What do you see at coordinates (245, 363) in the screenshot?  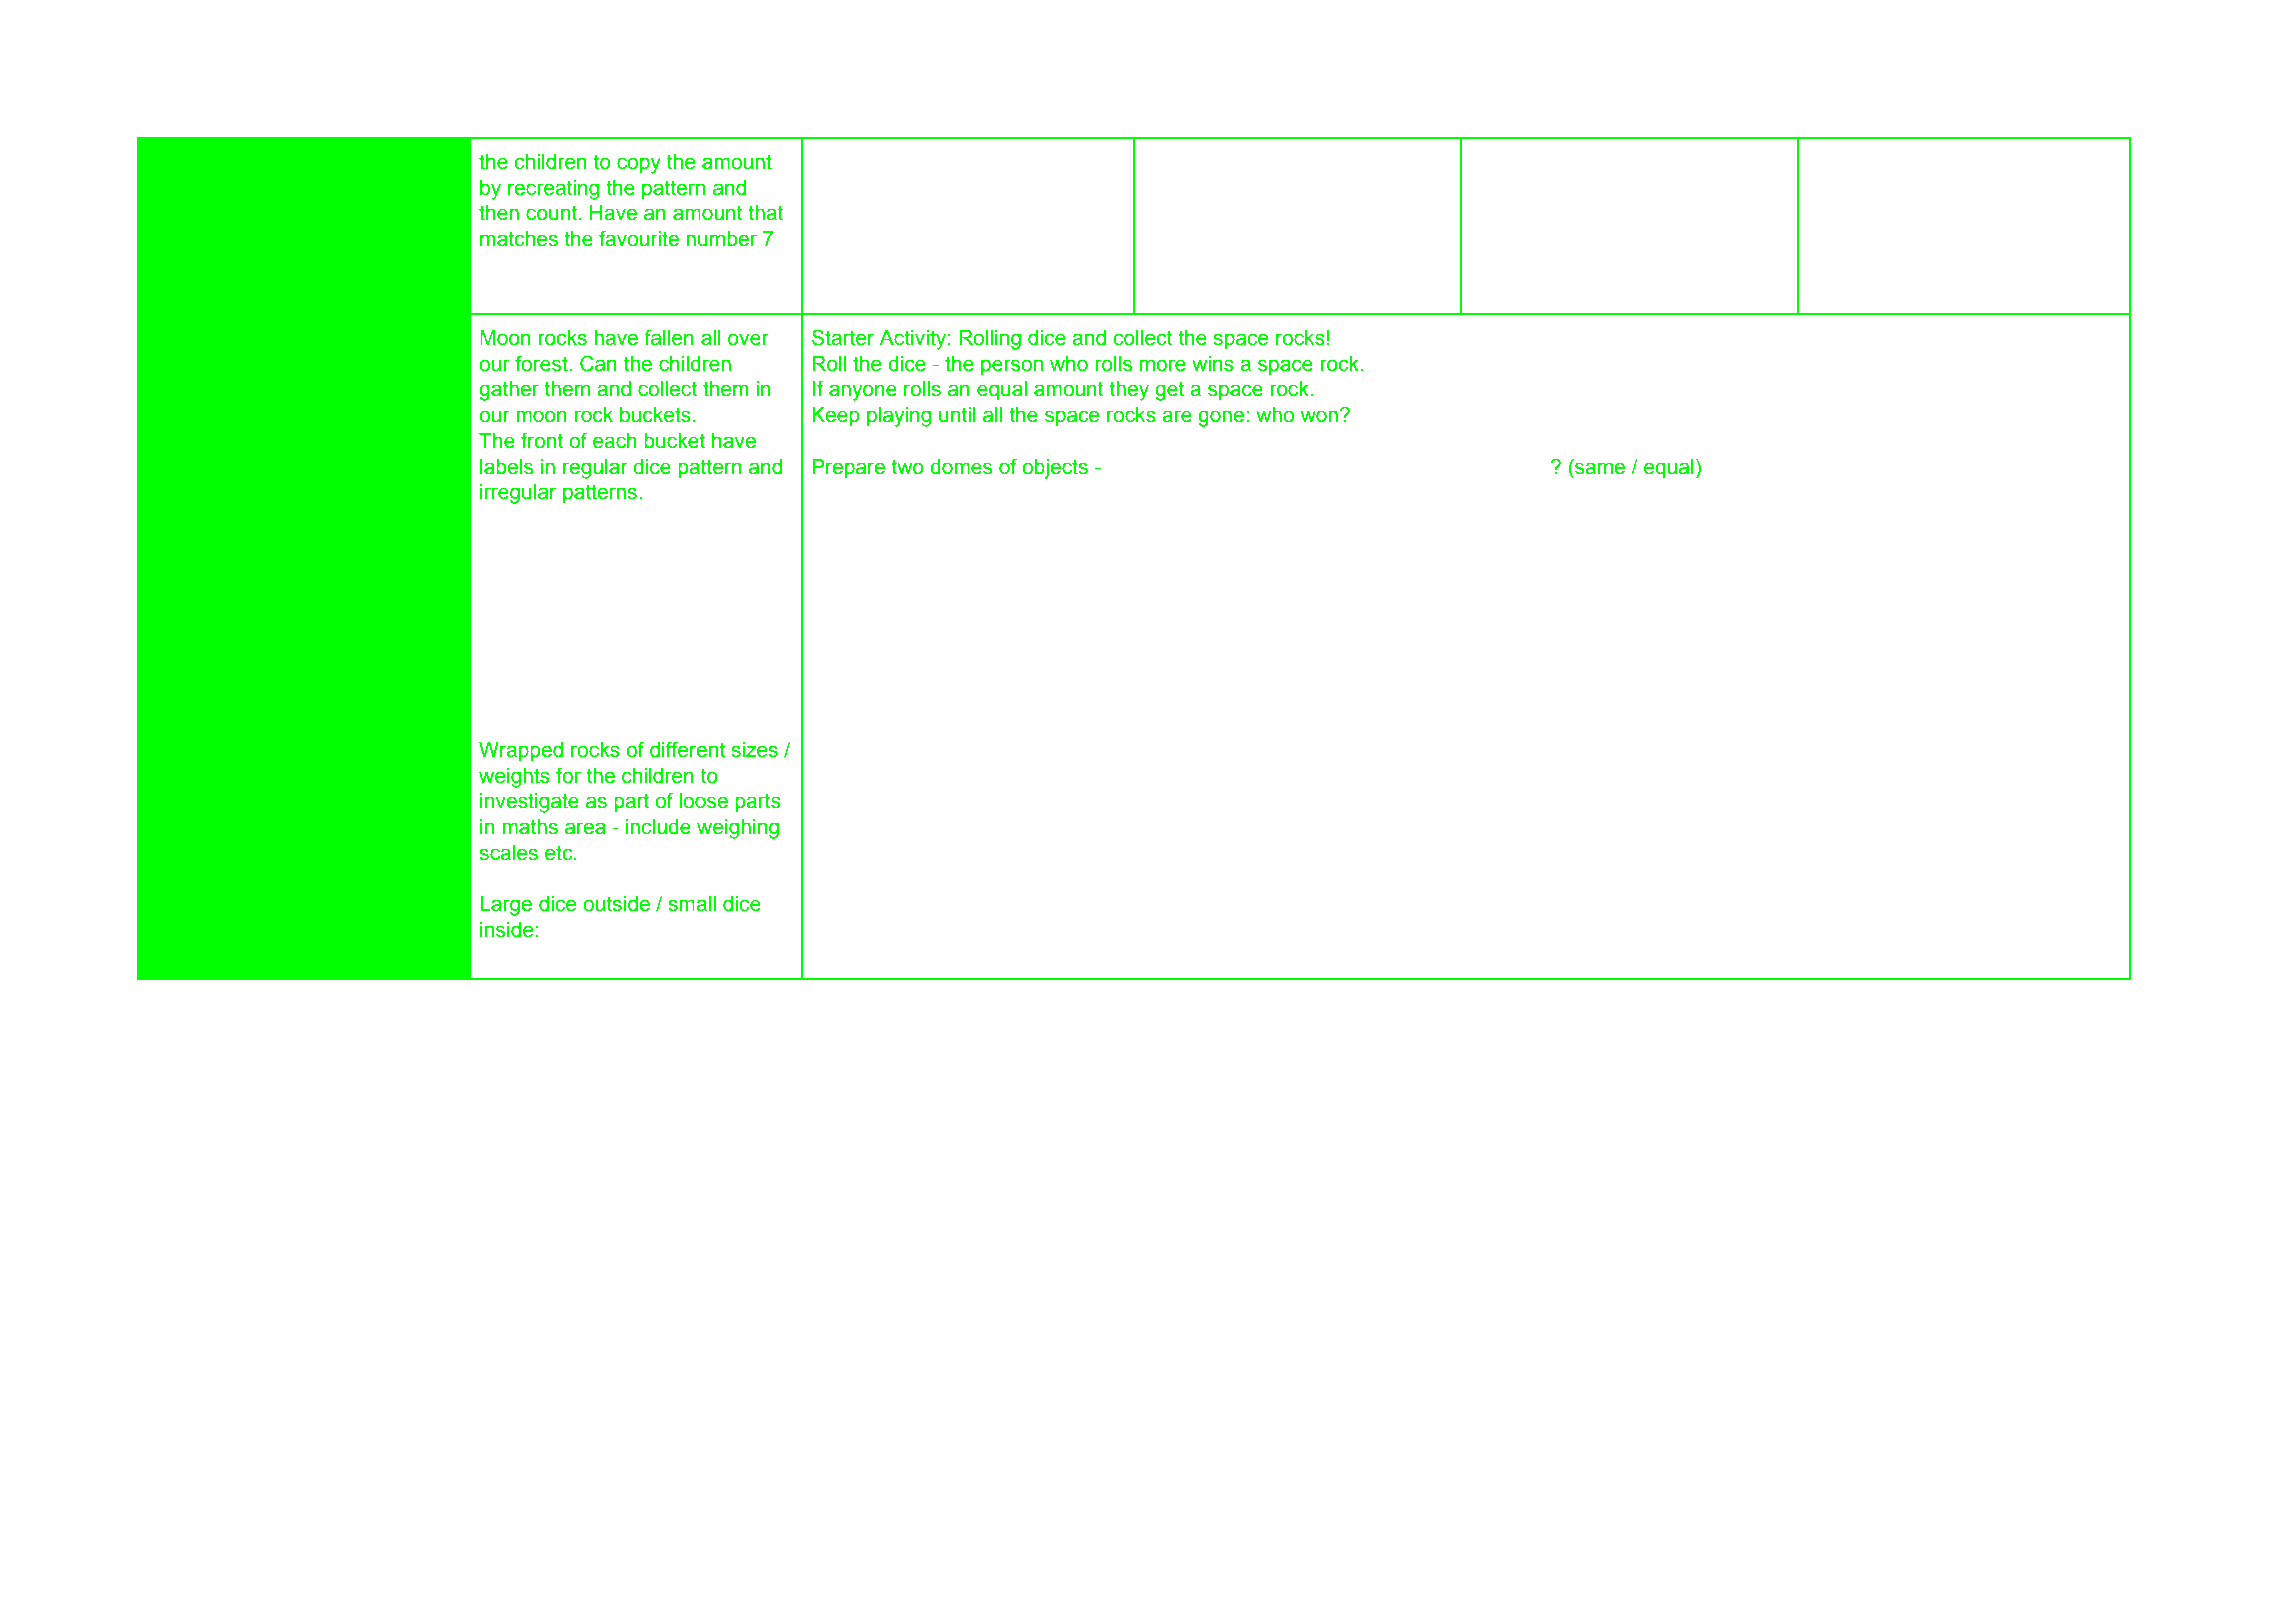 I see `lesson` at bounding box center [245, 363].
